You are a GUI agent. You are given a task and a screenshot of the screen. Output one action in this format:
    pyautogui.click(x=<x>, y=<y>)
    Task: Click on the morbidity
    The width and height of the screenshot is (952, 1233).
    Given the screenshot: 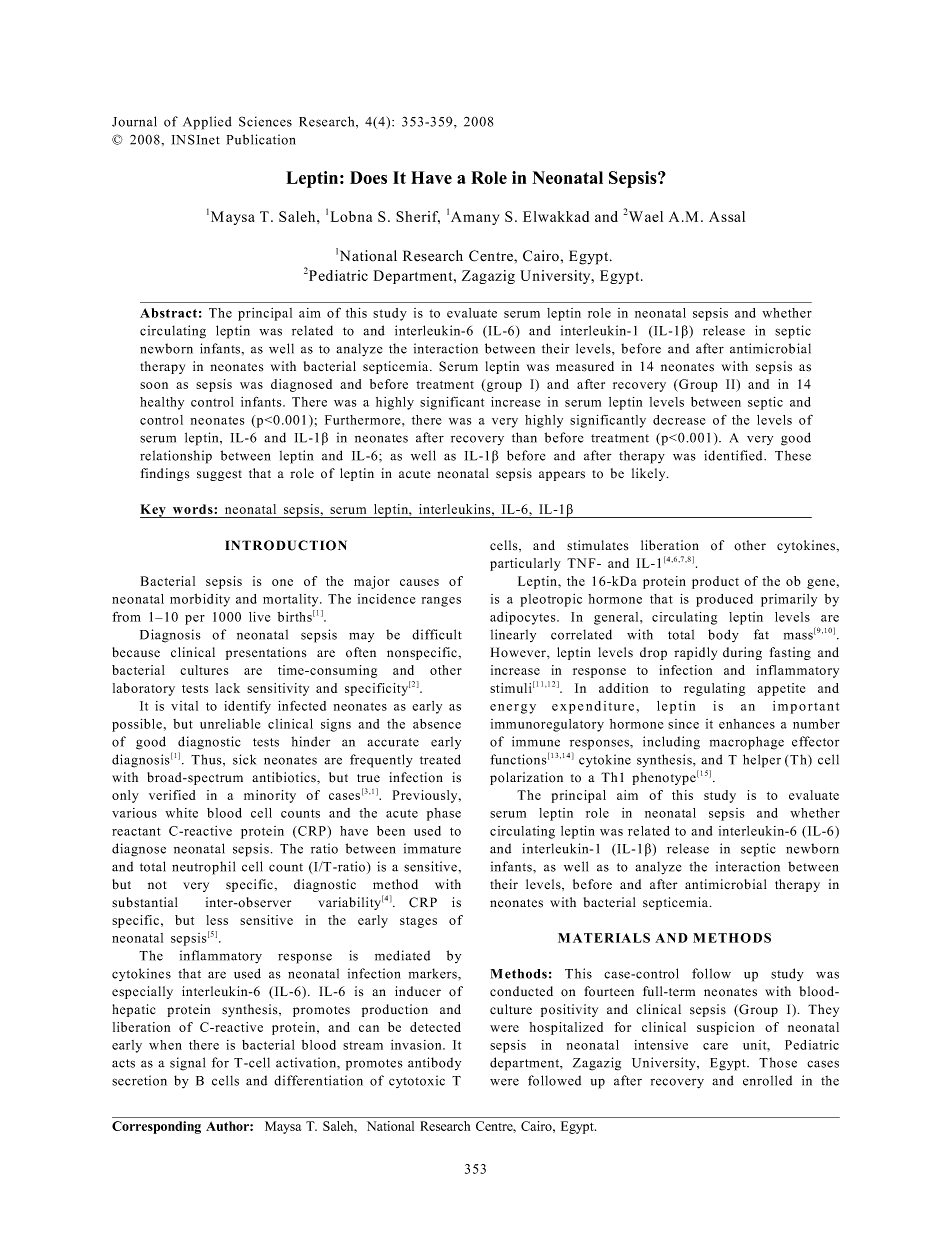 What is the action you would take?
    pyautogui.click(x=200, y=600)
